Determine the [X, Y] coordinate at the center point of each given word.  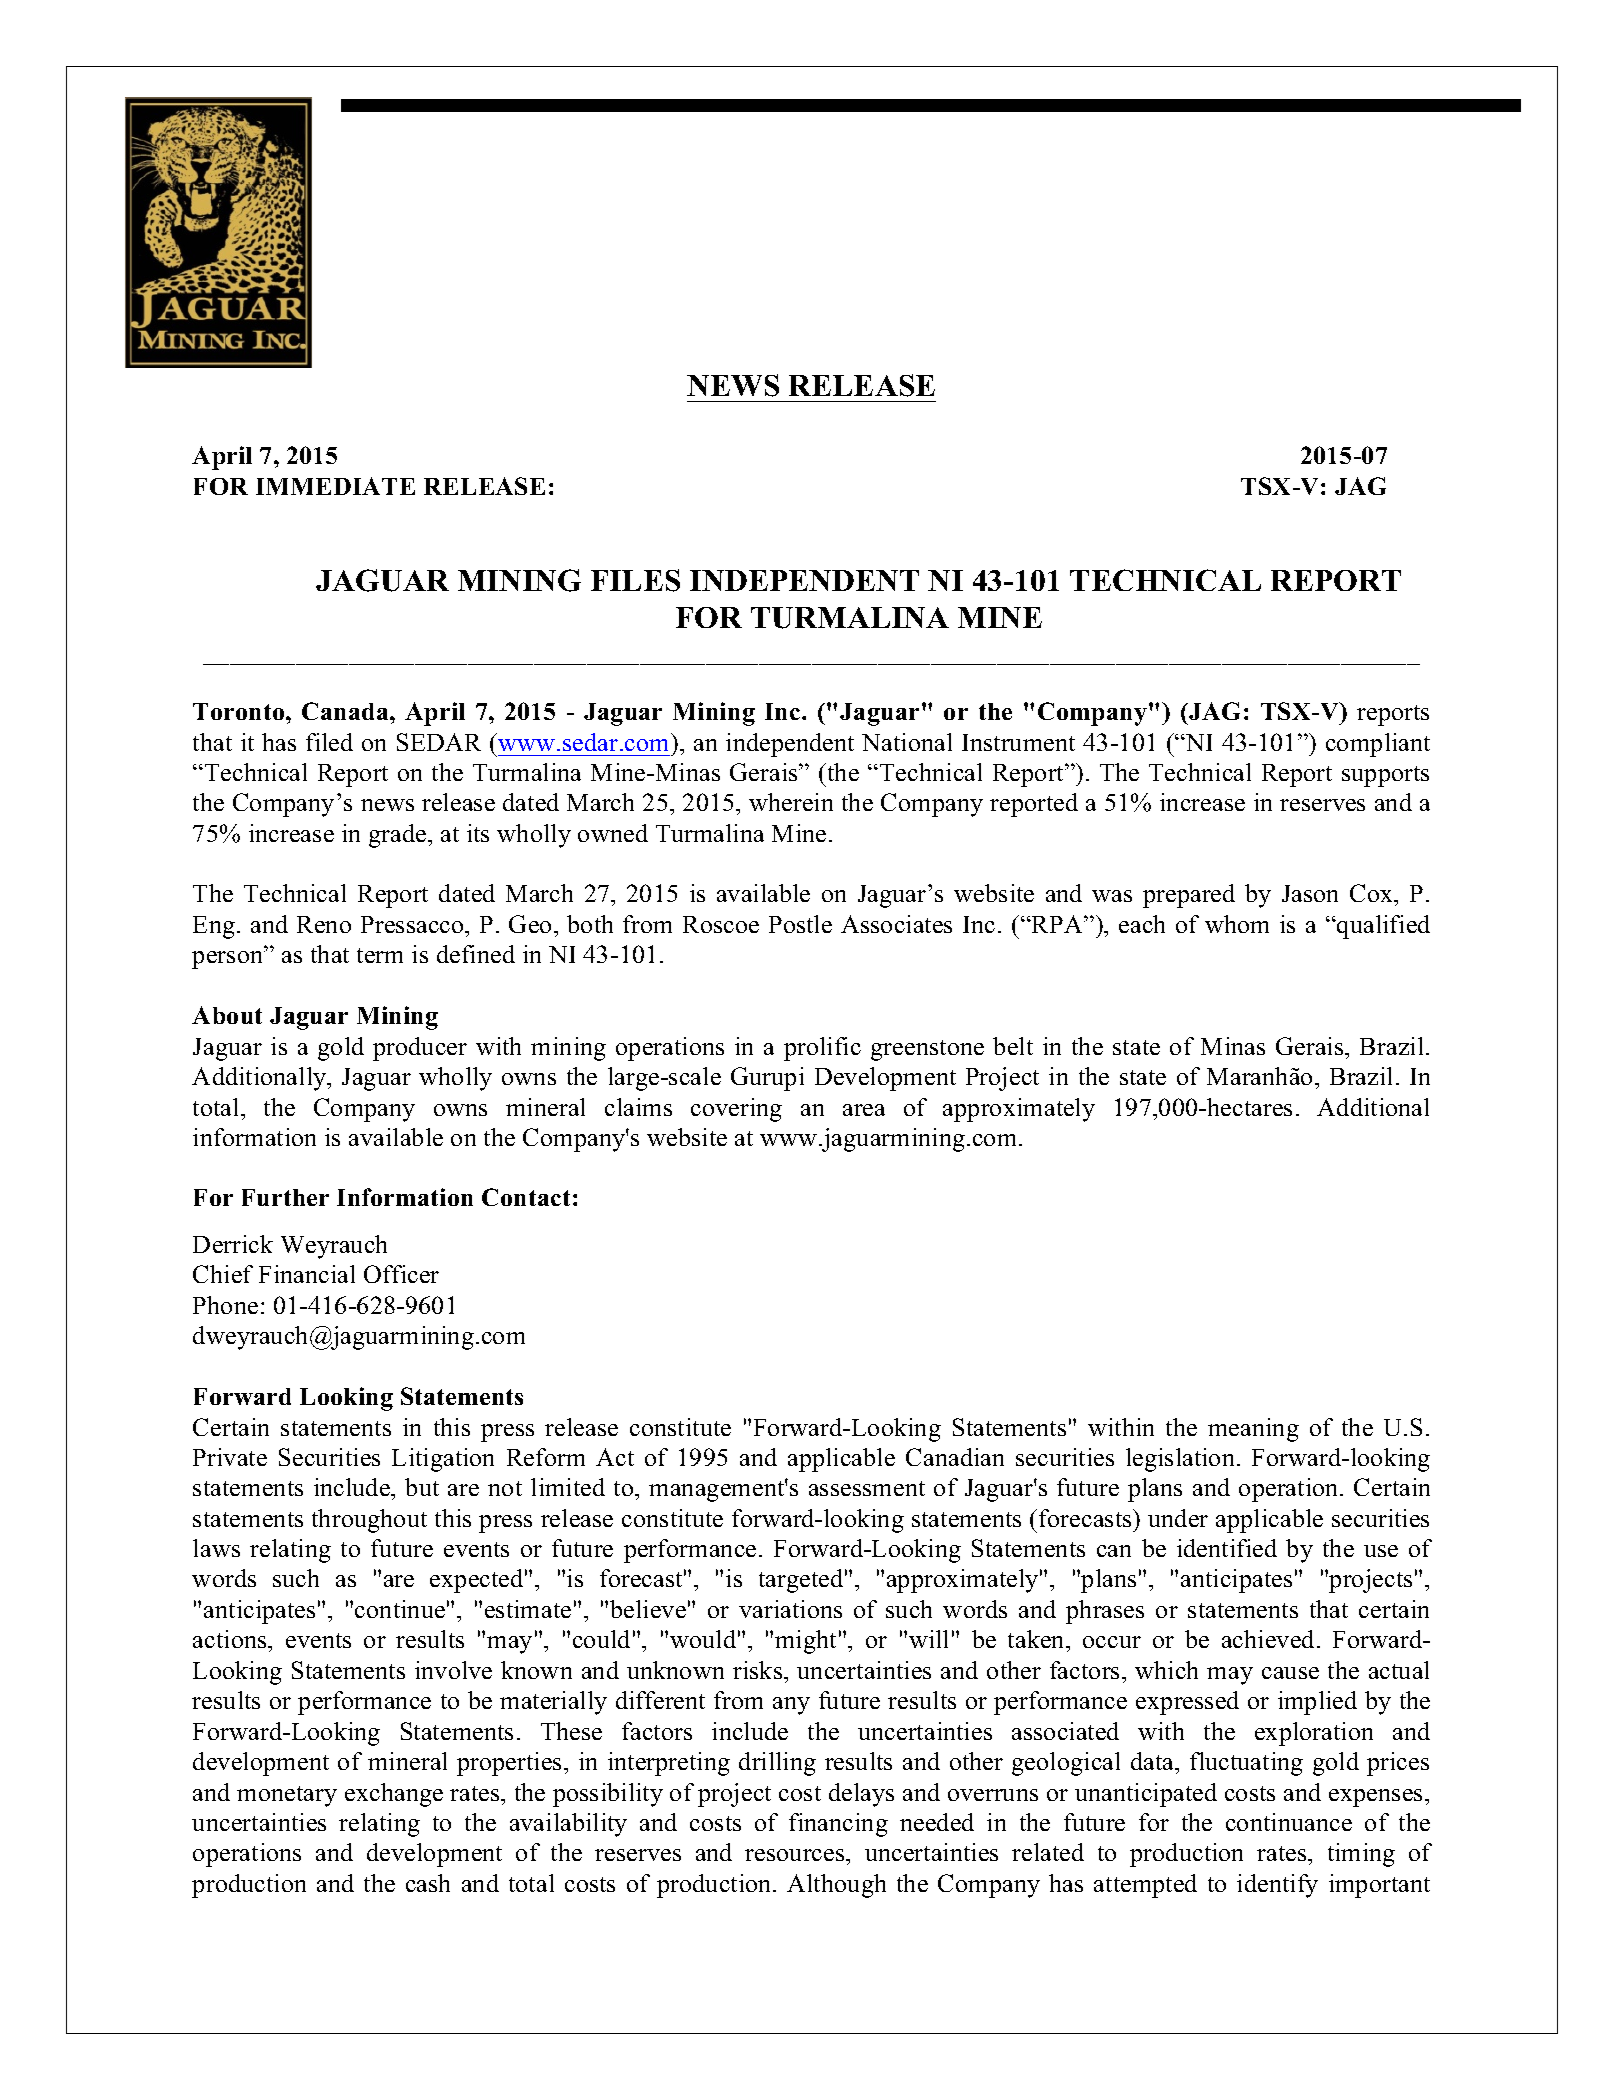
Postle [800, 924]
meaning [1253, 1430]
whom [1237, 924]
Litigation [443, 1460]
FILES [635, 580]
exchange [394, 1795]
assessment [867, 1488]
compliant [1378, 745]
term [380, 955]
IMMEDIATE [335, 486]
